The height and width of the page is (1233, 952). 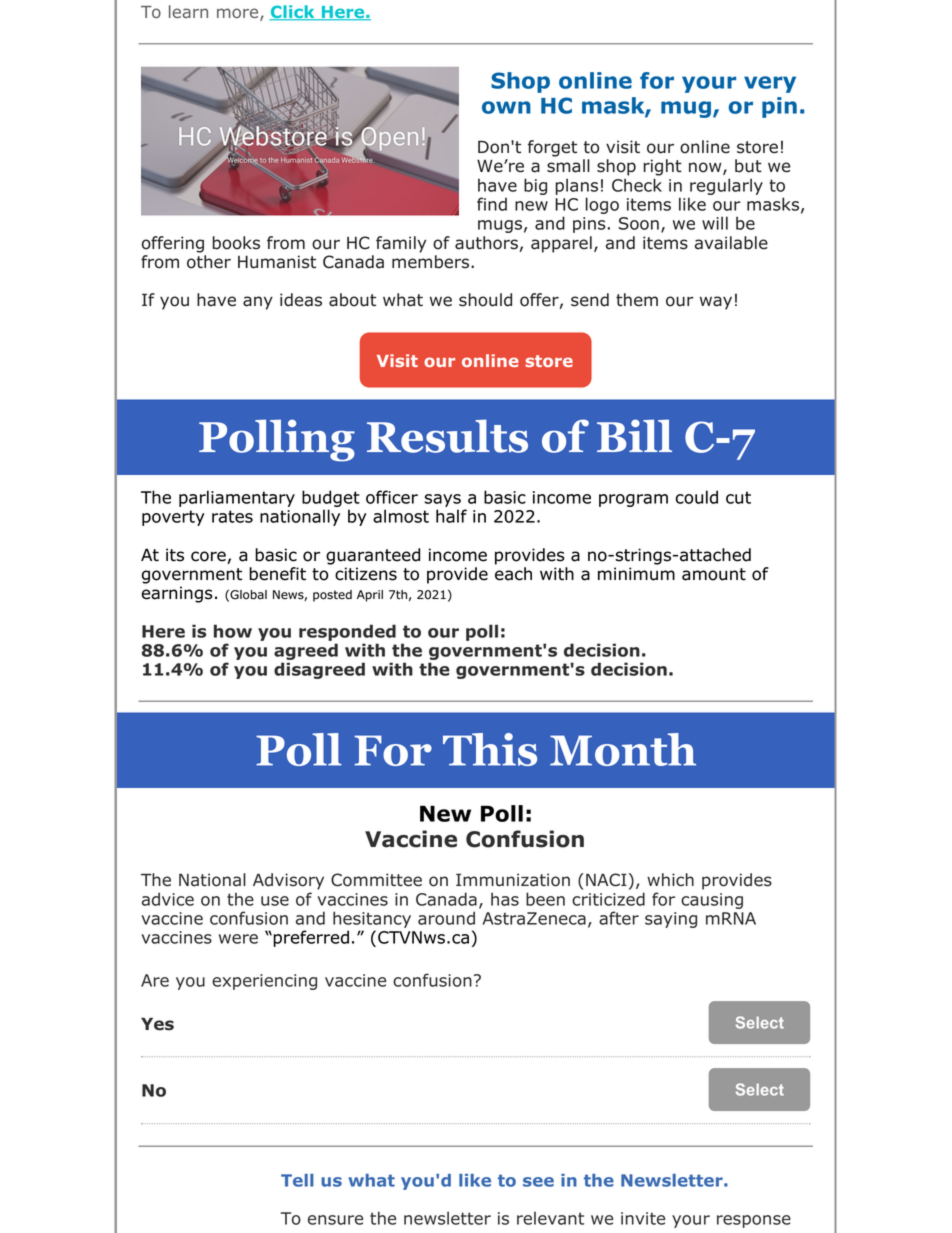 I want to click on amount, so click(x=714, y=574).
